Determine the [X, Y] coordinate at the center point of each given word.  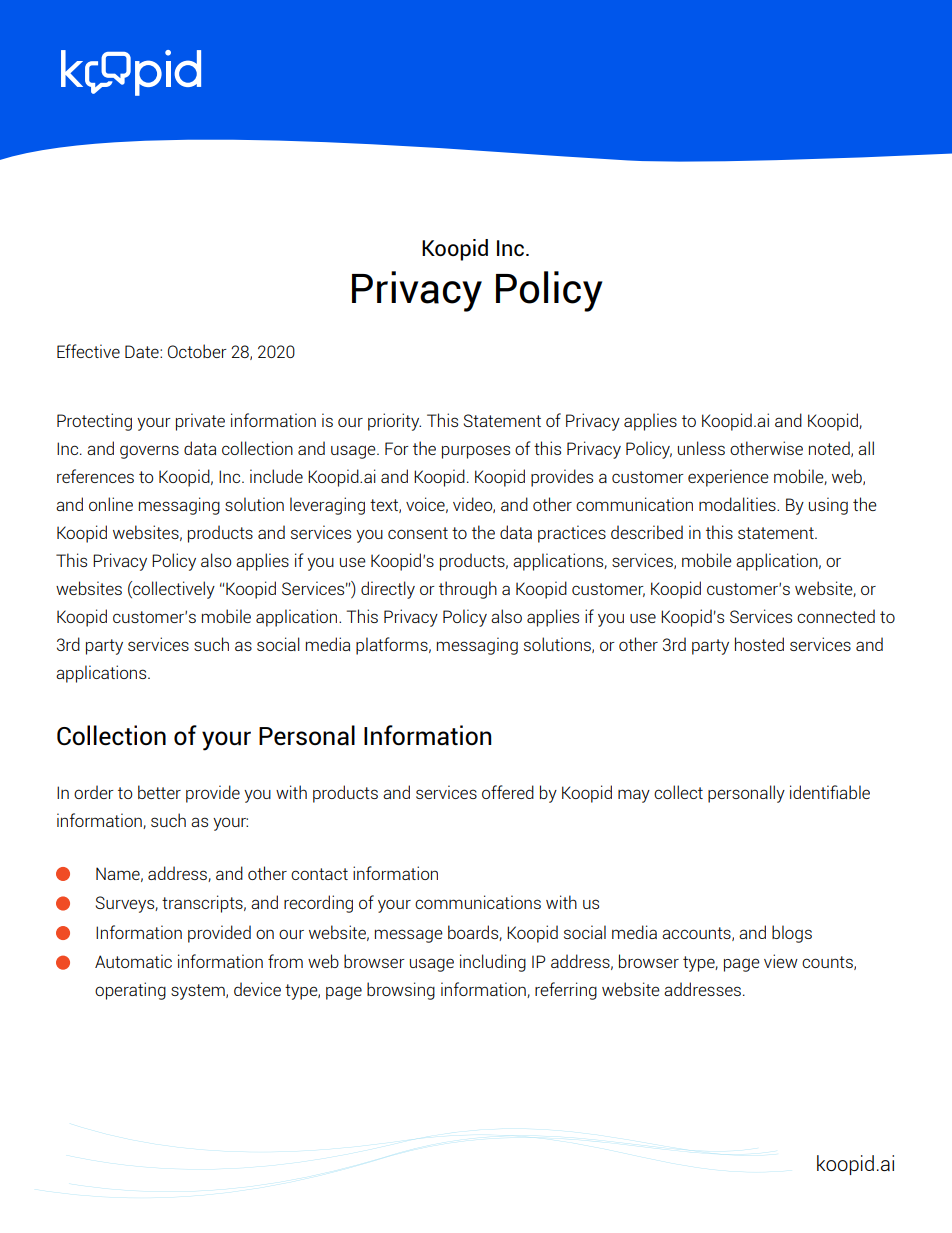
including [493, 963]
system [199, 992]
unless [701, 448]
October [197, 351]
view [781, 961]
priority [394, 422]
